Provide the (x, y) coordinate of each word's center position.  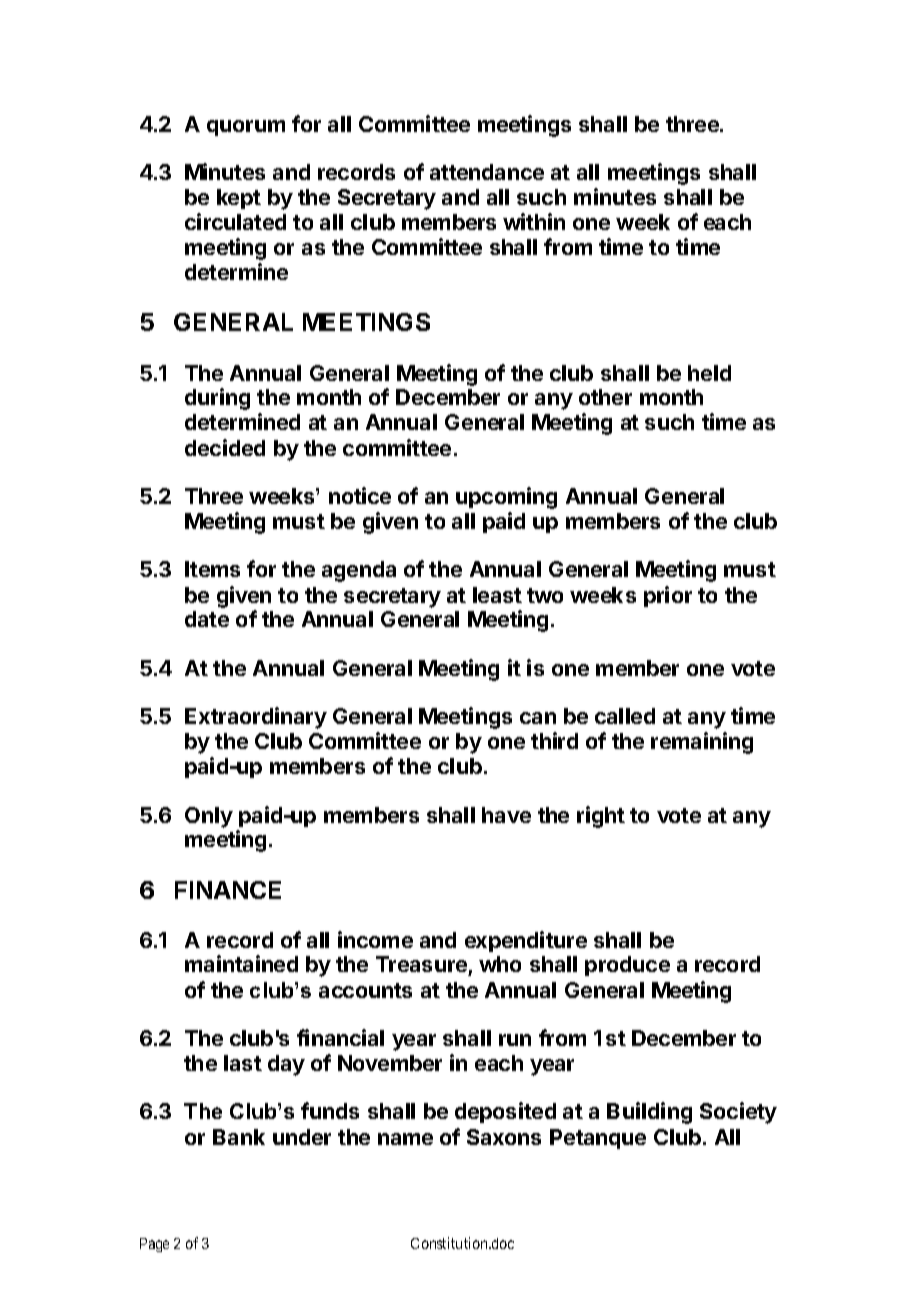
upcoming (506, 498)
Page (154, 1245)
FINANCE (228, 890)
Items (212, 569)
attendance (487, 172)
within (534, 221)
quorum (246, 128)
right (601, 817)
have (506, 815)
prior (668, 596)
